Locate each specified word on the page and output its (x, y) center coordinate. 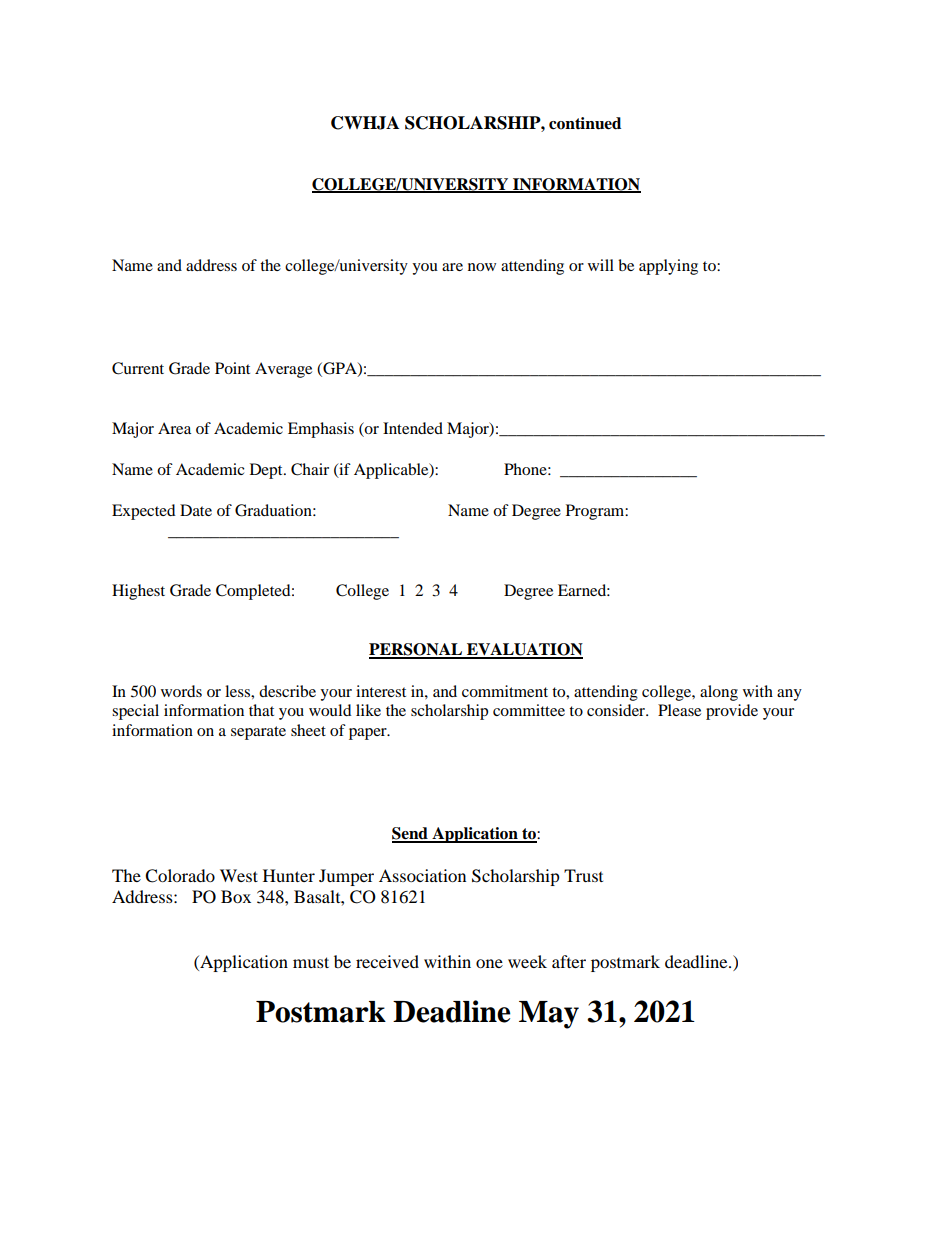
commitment (505, 691)
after (569, 961)
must (311, 962)
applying (668, 267)
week (527, 961)
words (181, 691)
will (601, 265)
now (482, 267)
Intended (413, 428)
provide (732, 712)
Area (174, 428)
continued (585, 123)
